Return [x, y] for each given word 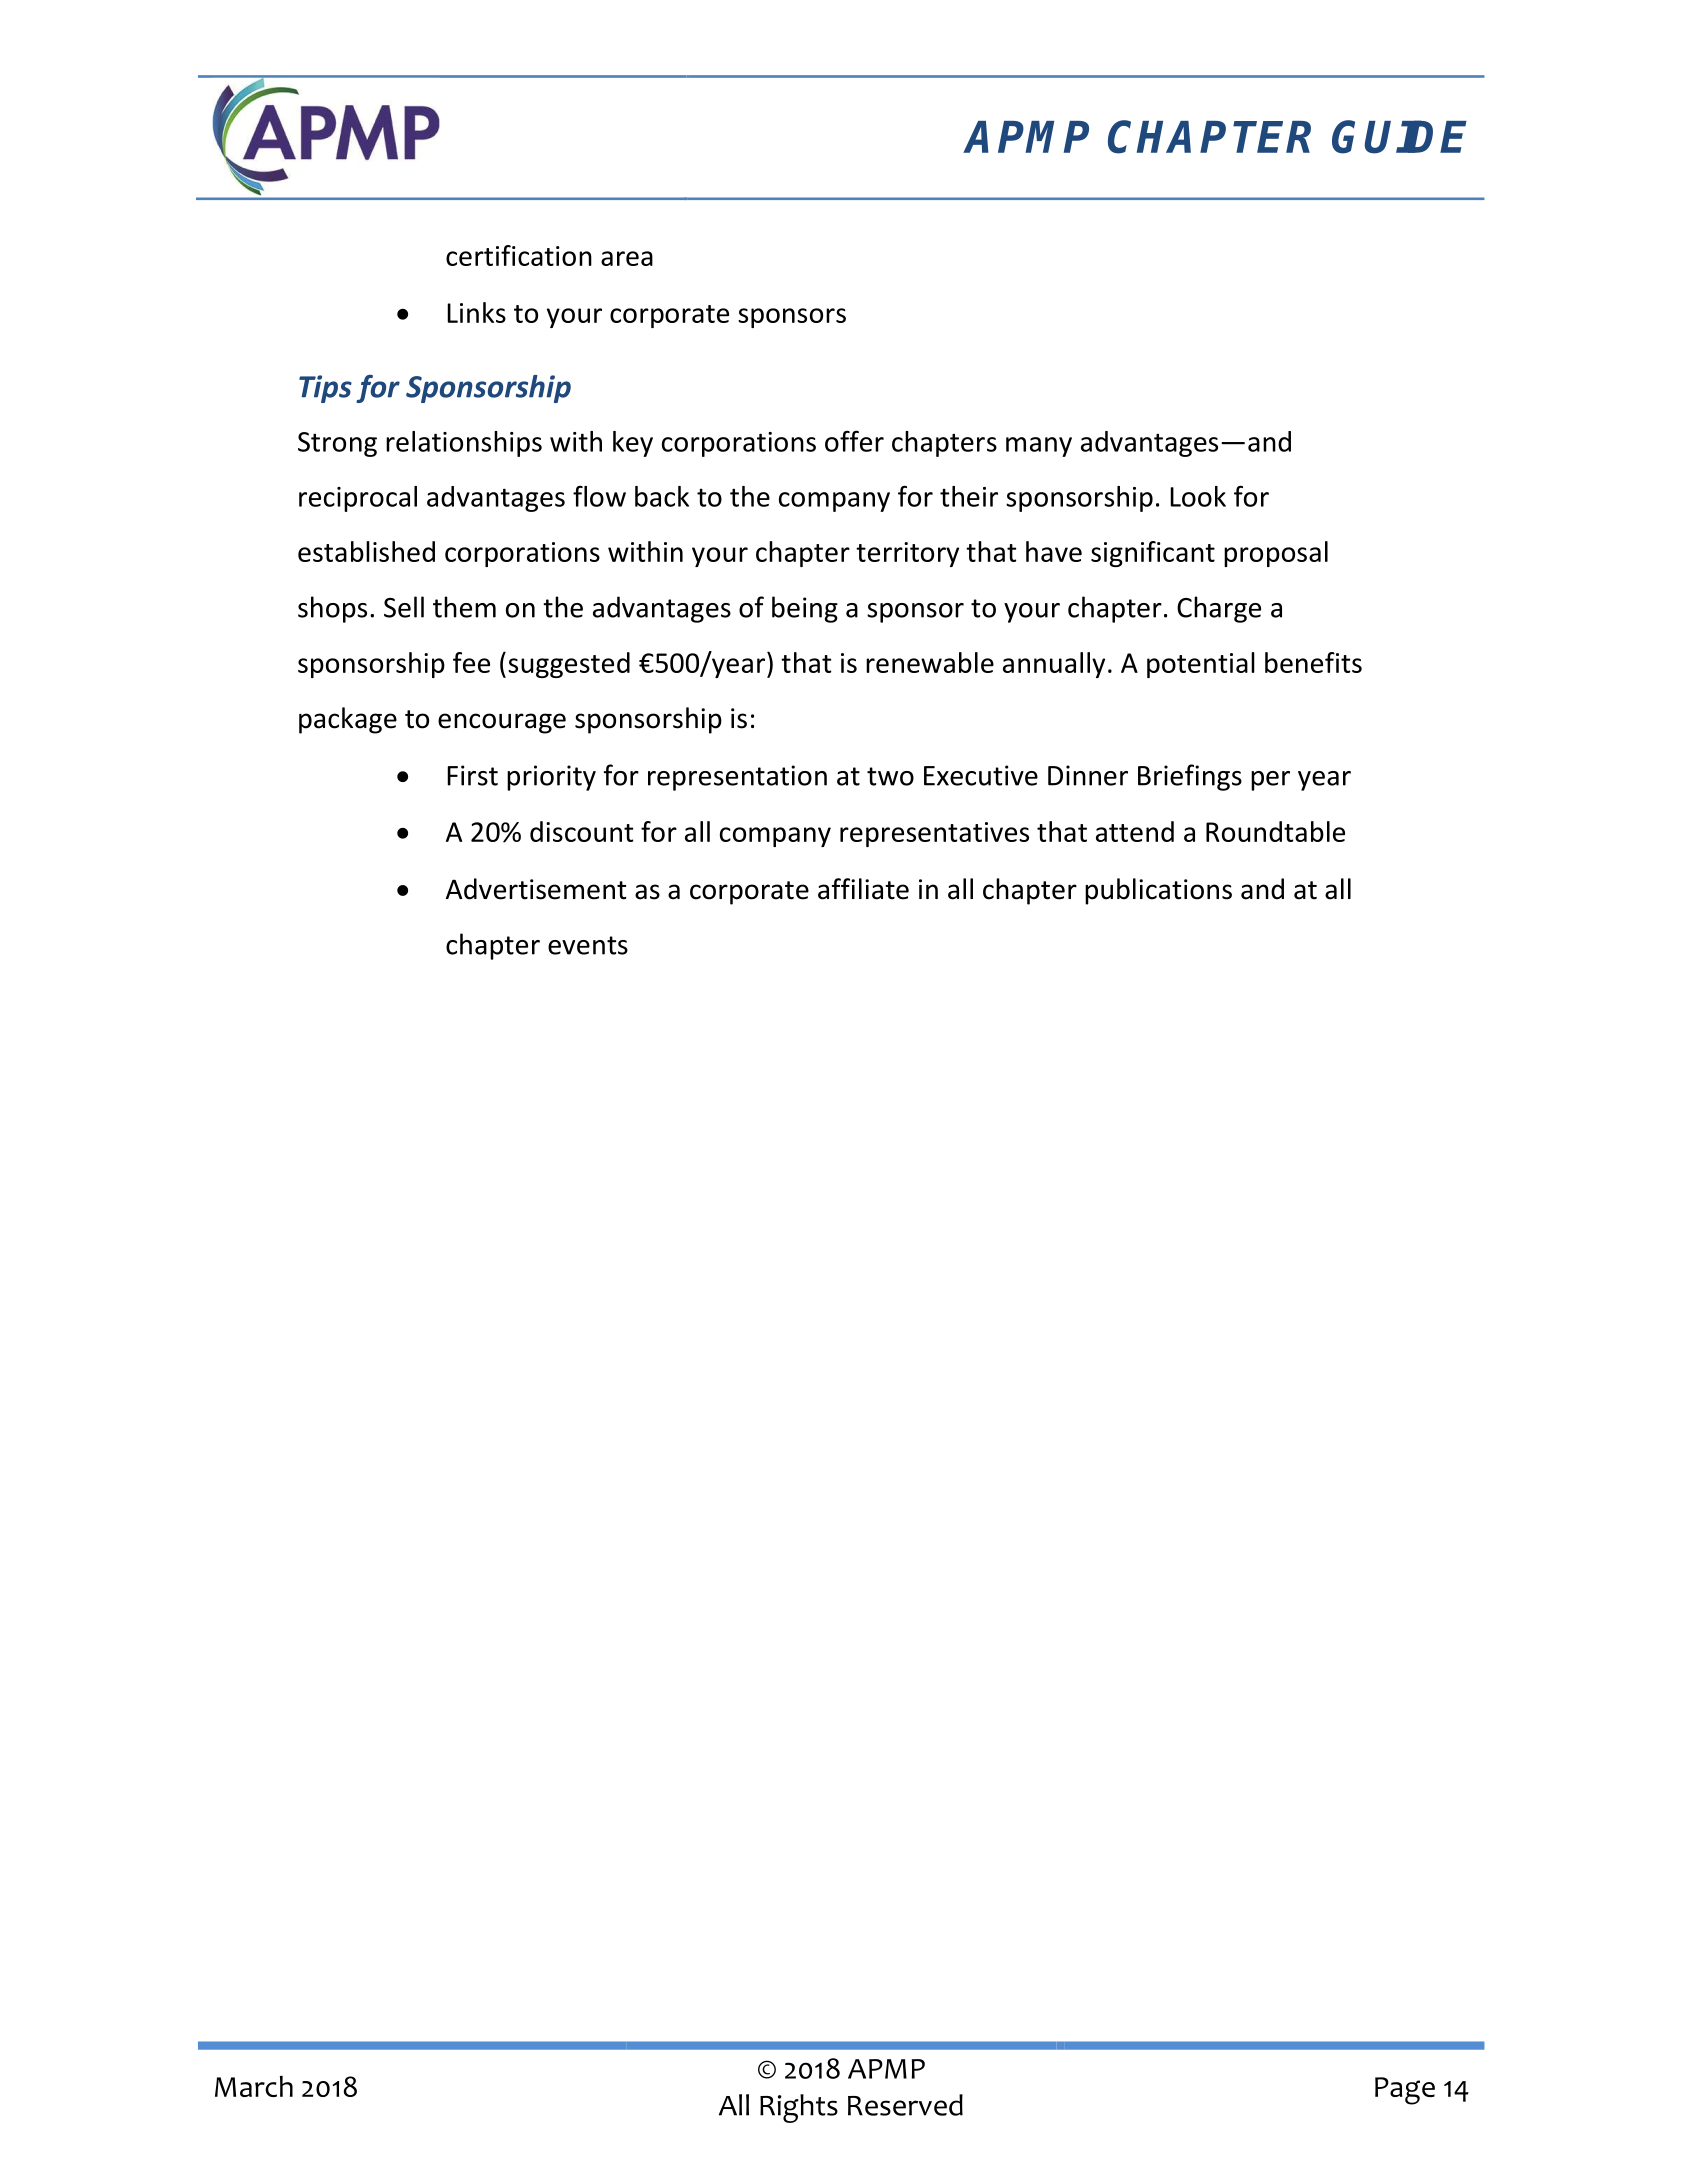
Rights [799, 2108]
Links [476, 312]
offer [854, 441]
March [254, 2086]
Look [1198, 496]
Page [1405, 2091]
